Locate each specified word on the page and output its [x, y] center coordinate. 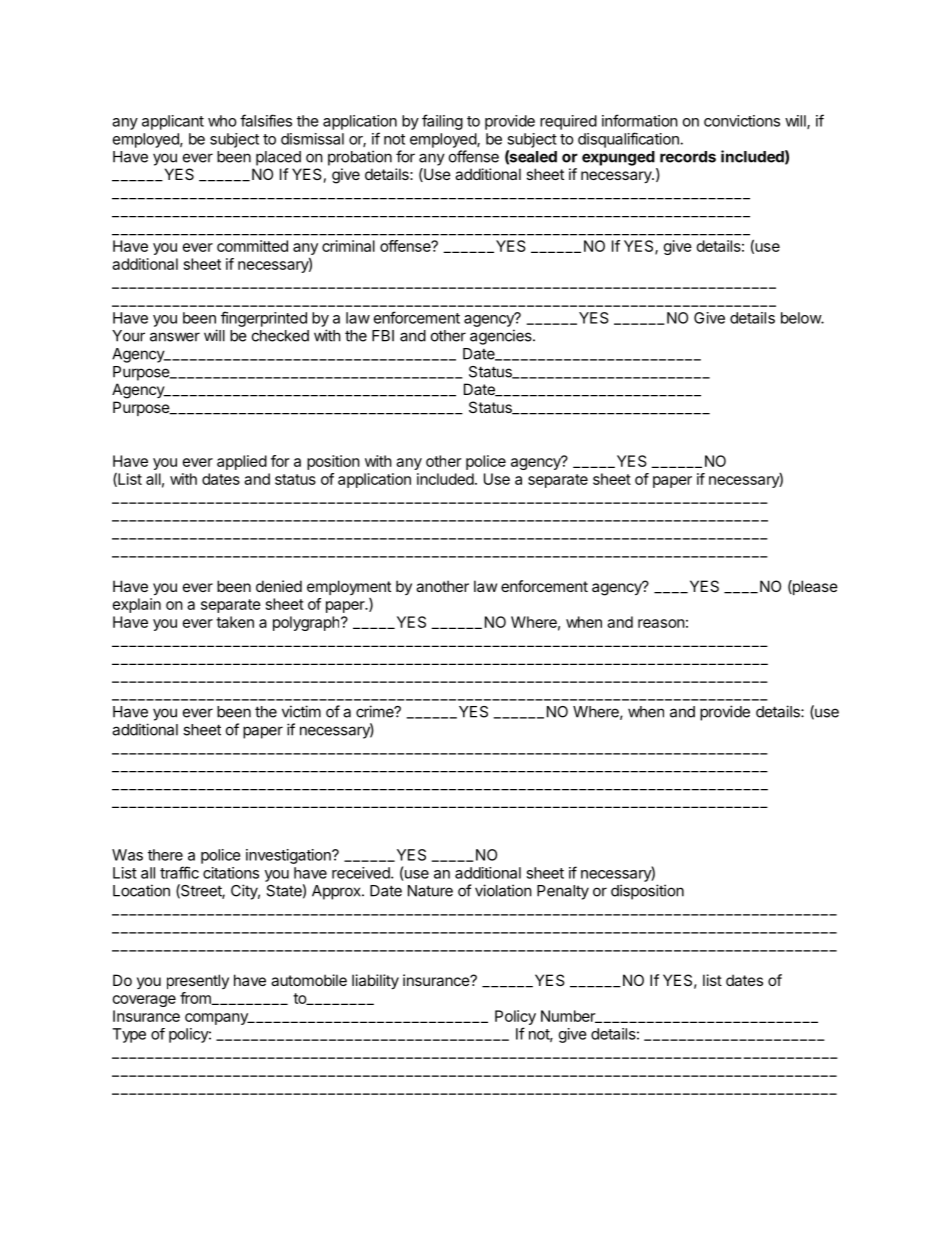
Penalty [563, 892]
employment [349, 587]
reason [661, 623]
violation [503, 890]
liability [375, 981]
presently [198, 981]
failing [442, 122]
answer [175, 337]
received [362, 873]
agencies [502, 337]
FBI [383, 336]
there [165, 855]
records [688, 157]
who [222, 121]
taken [235, 622]
